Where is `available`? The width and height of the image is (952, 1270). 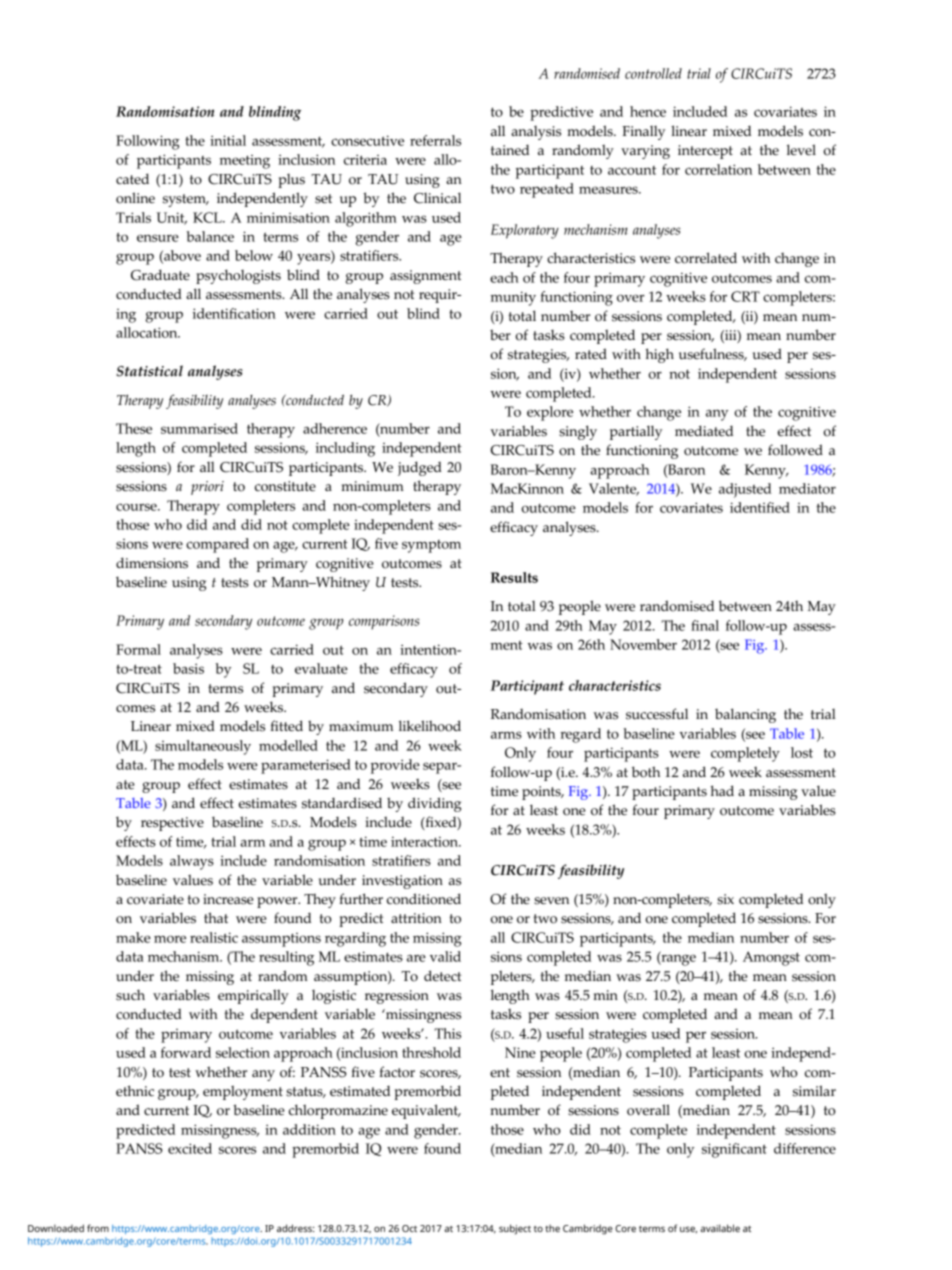 available is located at coordinates (720, 1228).
